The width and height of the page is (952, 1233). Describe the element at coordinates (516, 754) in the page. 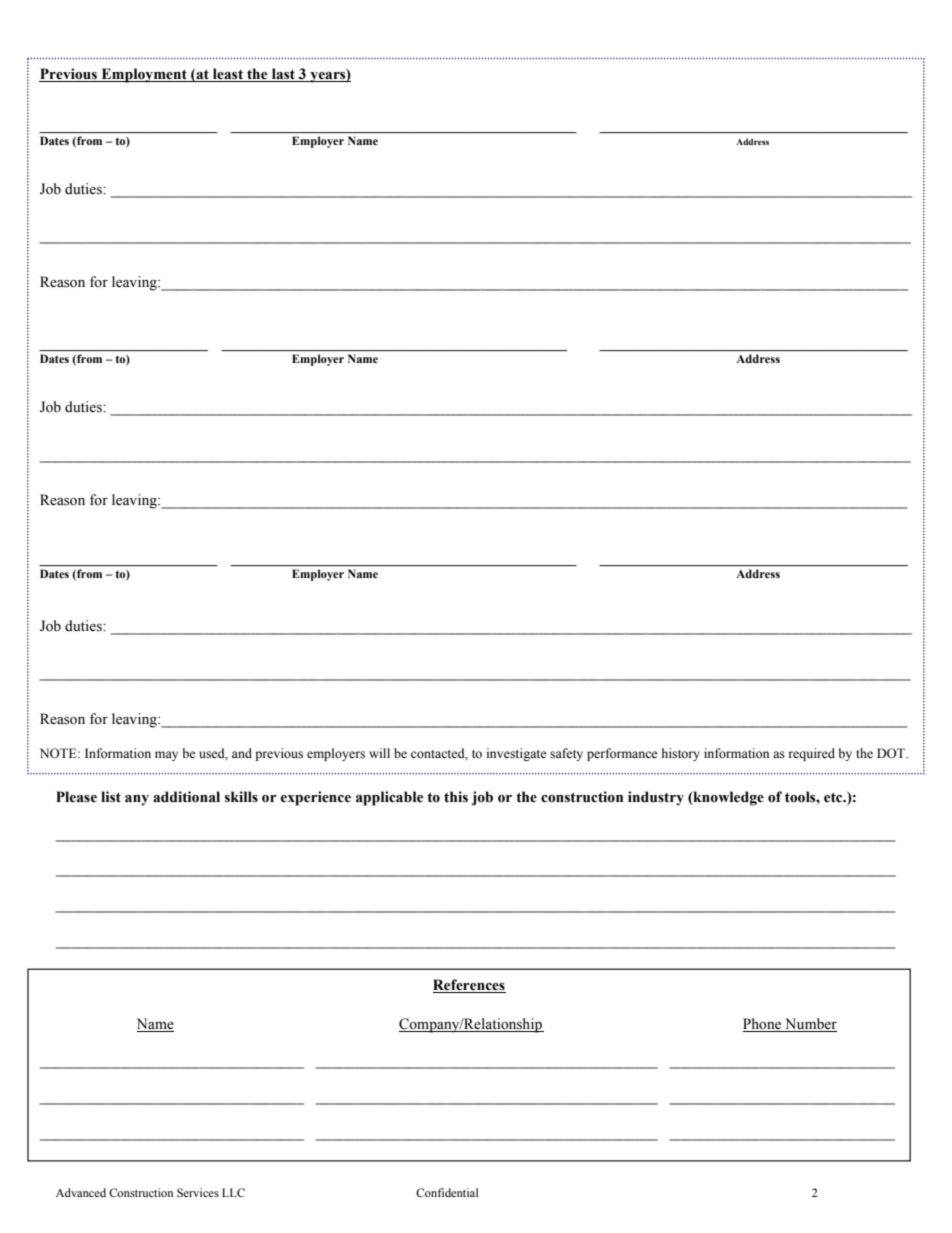

I see `investigate` at that location.
